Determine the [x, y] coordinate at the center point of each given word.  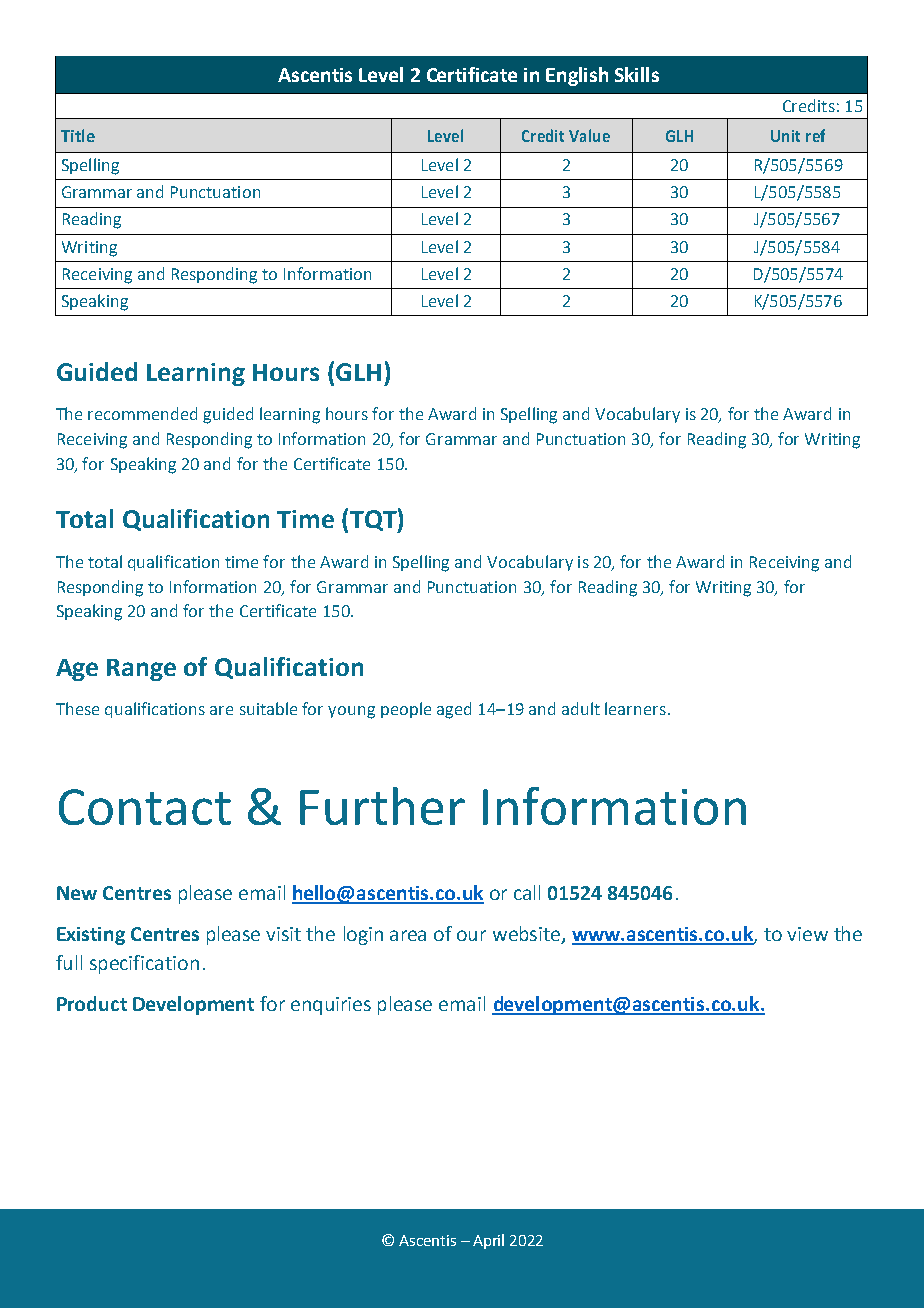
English [577, 76]
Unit [785, 136]
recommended [142, 413]
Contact [145, 807]
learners [635, 708]
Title [78, 135]
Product [92, 1003]
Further [382, 806]
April [488, 1241]
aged [454, 710]
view [807, 934]
